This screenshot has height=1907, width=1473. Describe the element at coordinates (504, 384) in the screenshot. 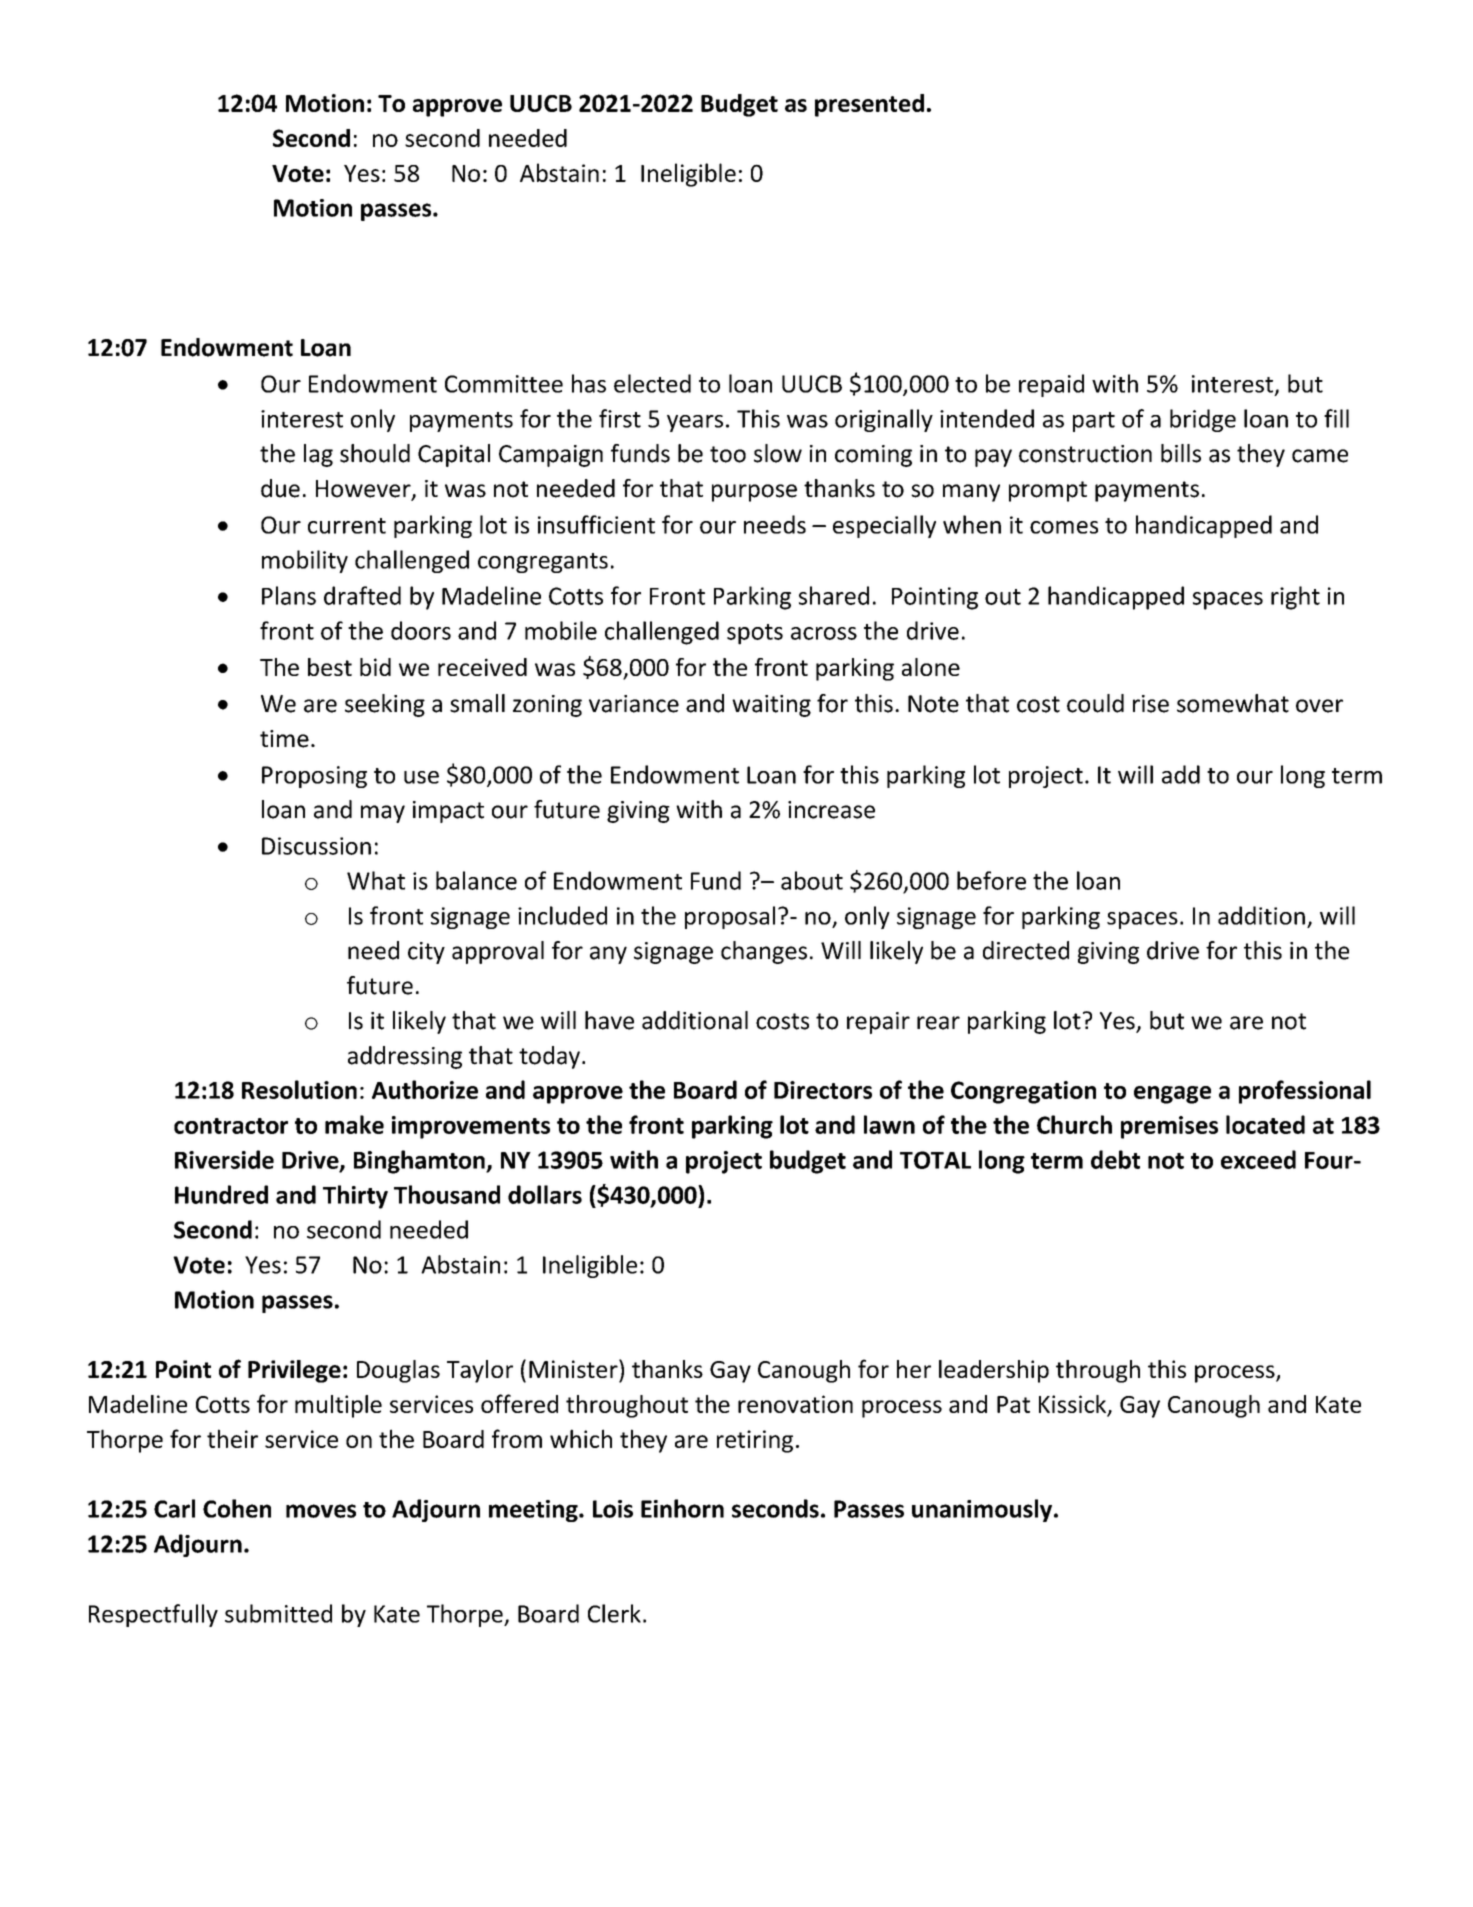

I see `Committee` at that location.
